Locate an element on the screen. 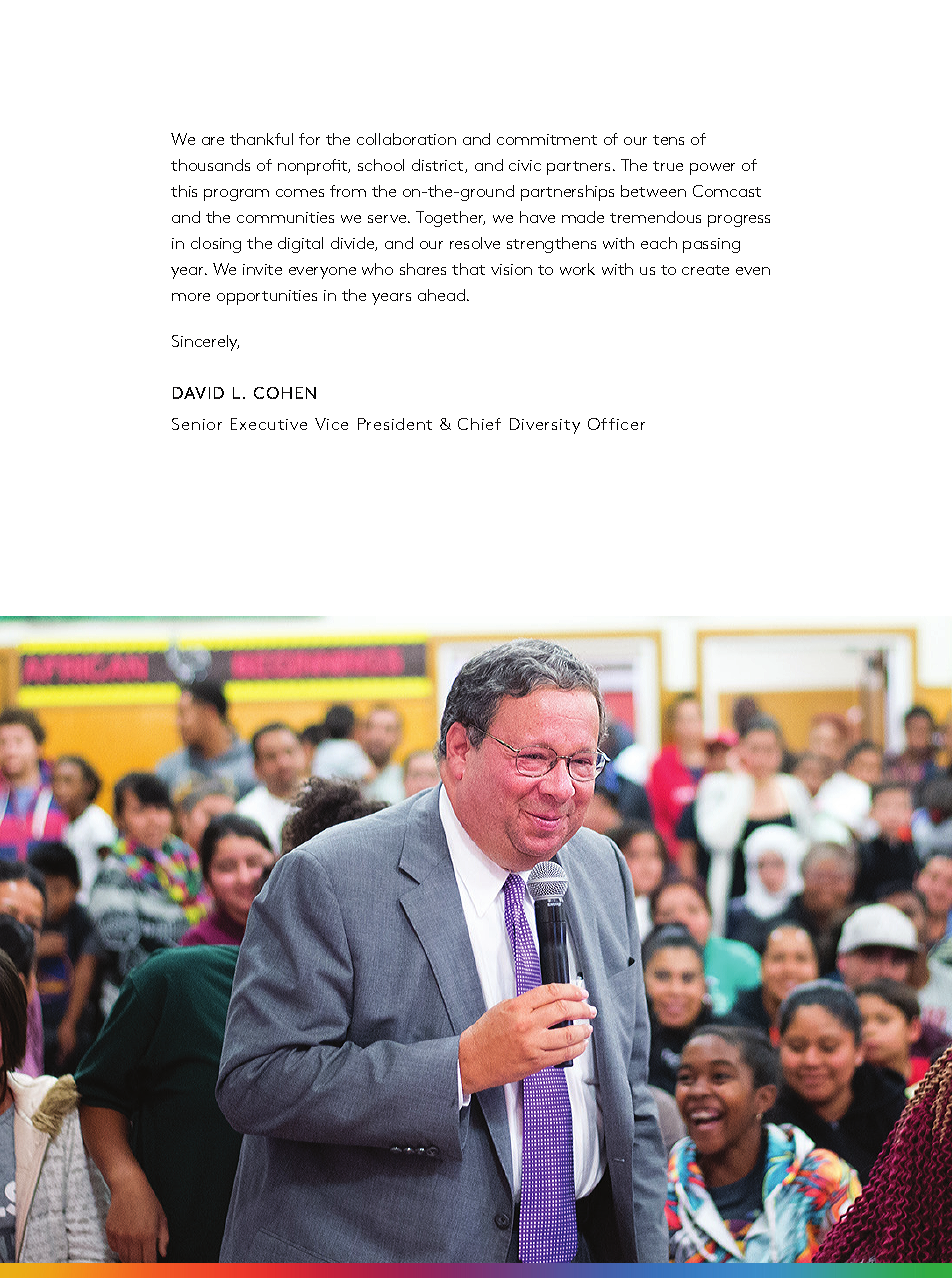  resolve is located at coordinates (475, 243).
